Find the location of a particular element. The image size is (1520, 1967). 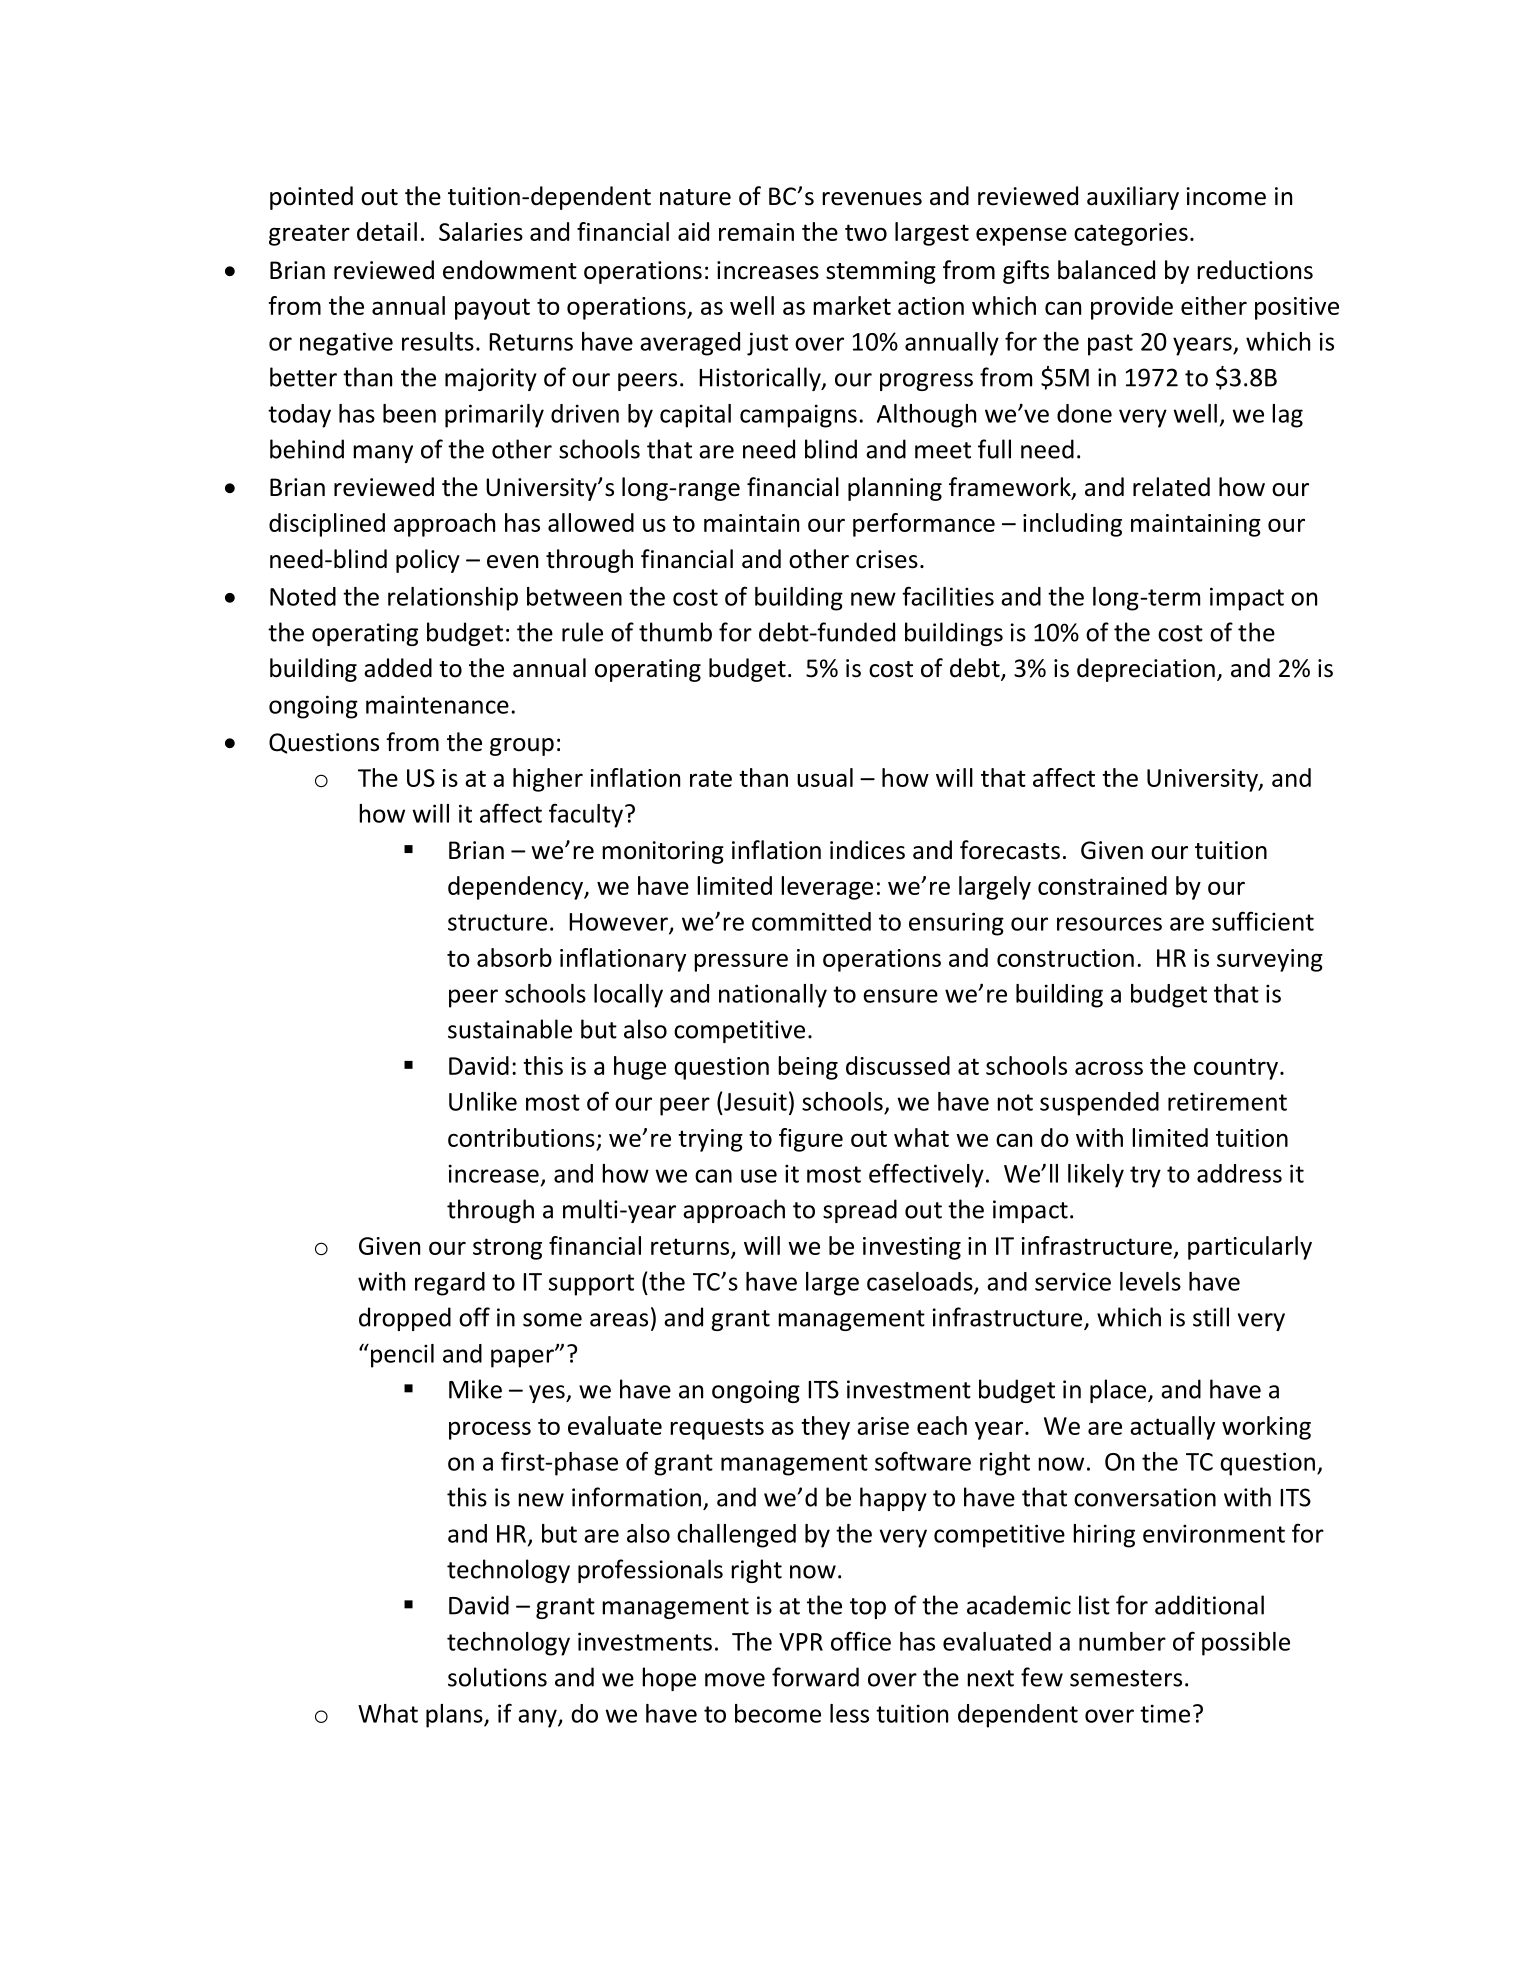

detail is located at coordinates (387, 231).
